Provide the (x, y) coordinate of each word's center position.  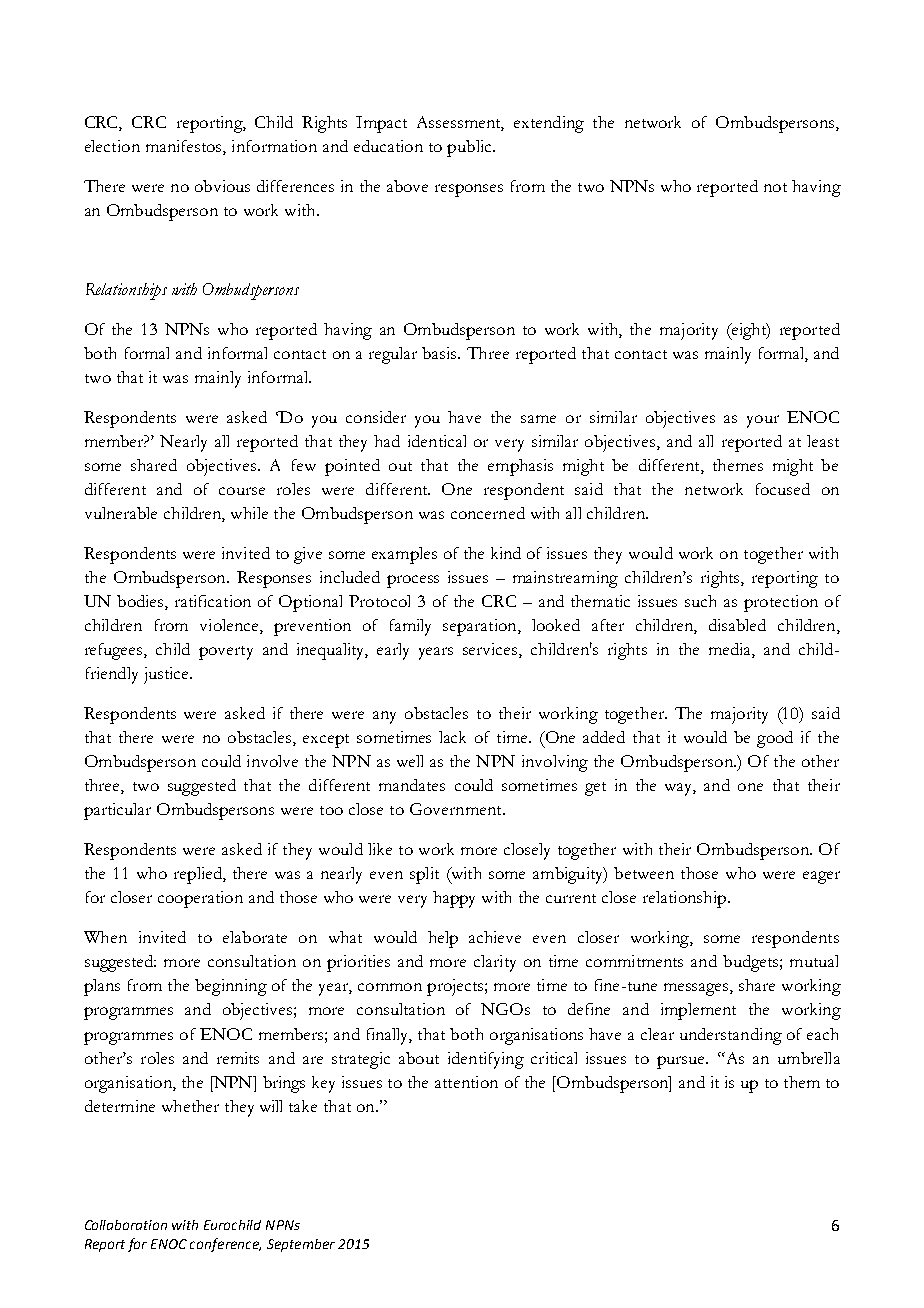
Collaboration (126, 1225)
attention (466, 1082)
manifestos (185, 147)
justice (167, 675)
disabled (737, 625)
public (470, 148)
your (763, 421)
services (491, 650)
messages (697, 989)
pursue (682, 1062)
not (775, 187)
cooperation (200, 899)
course (242, 491)
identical (437, 441)
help (443, 939)
